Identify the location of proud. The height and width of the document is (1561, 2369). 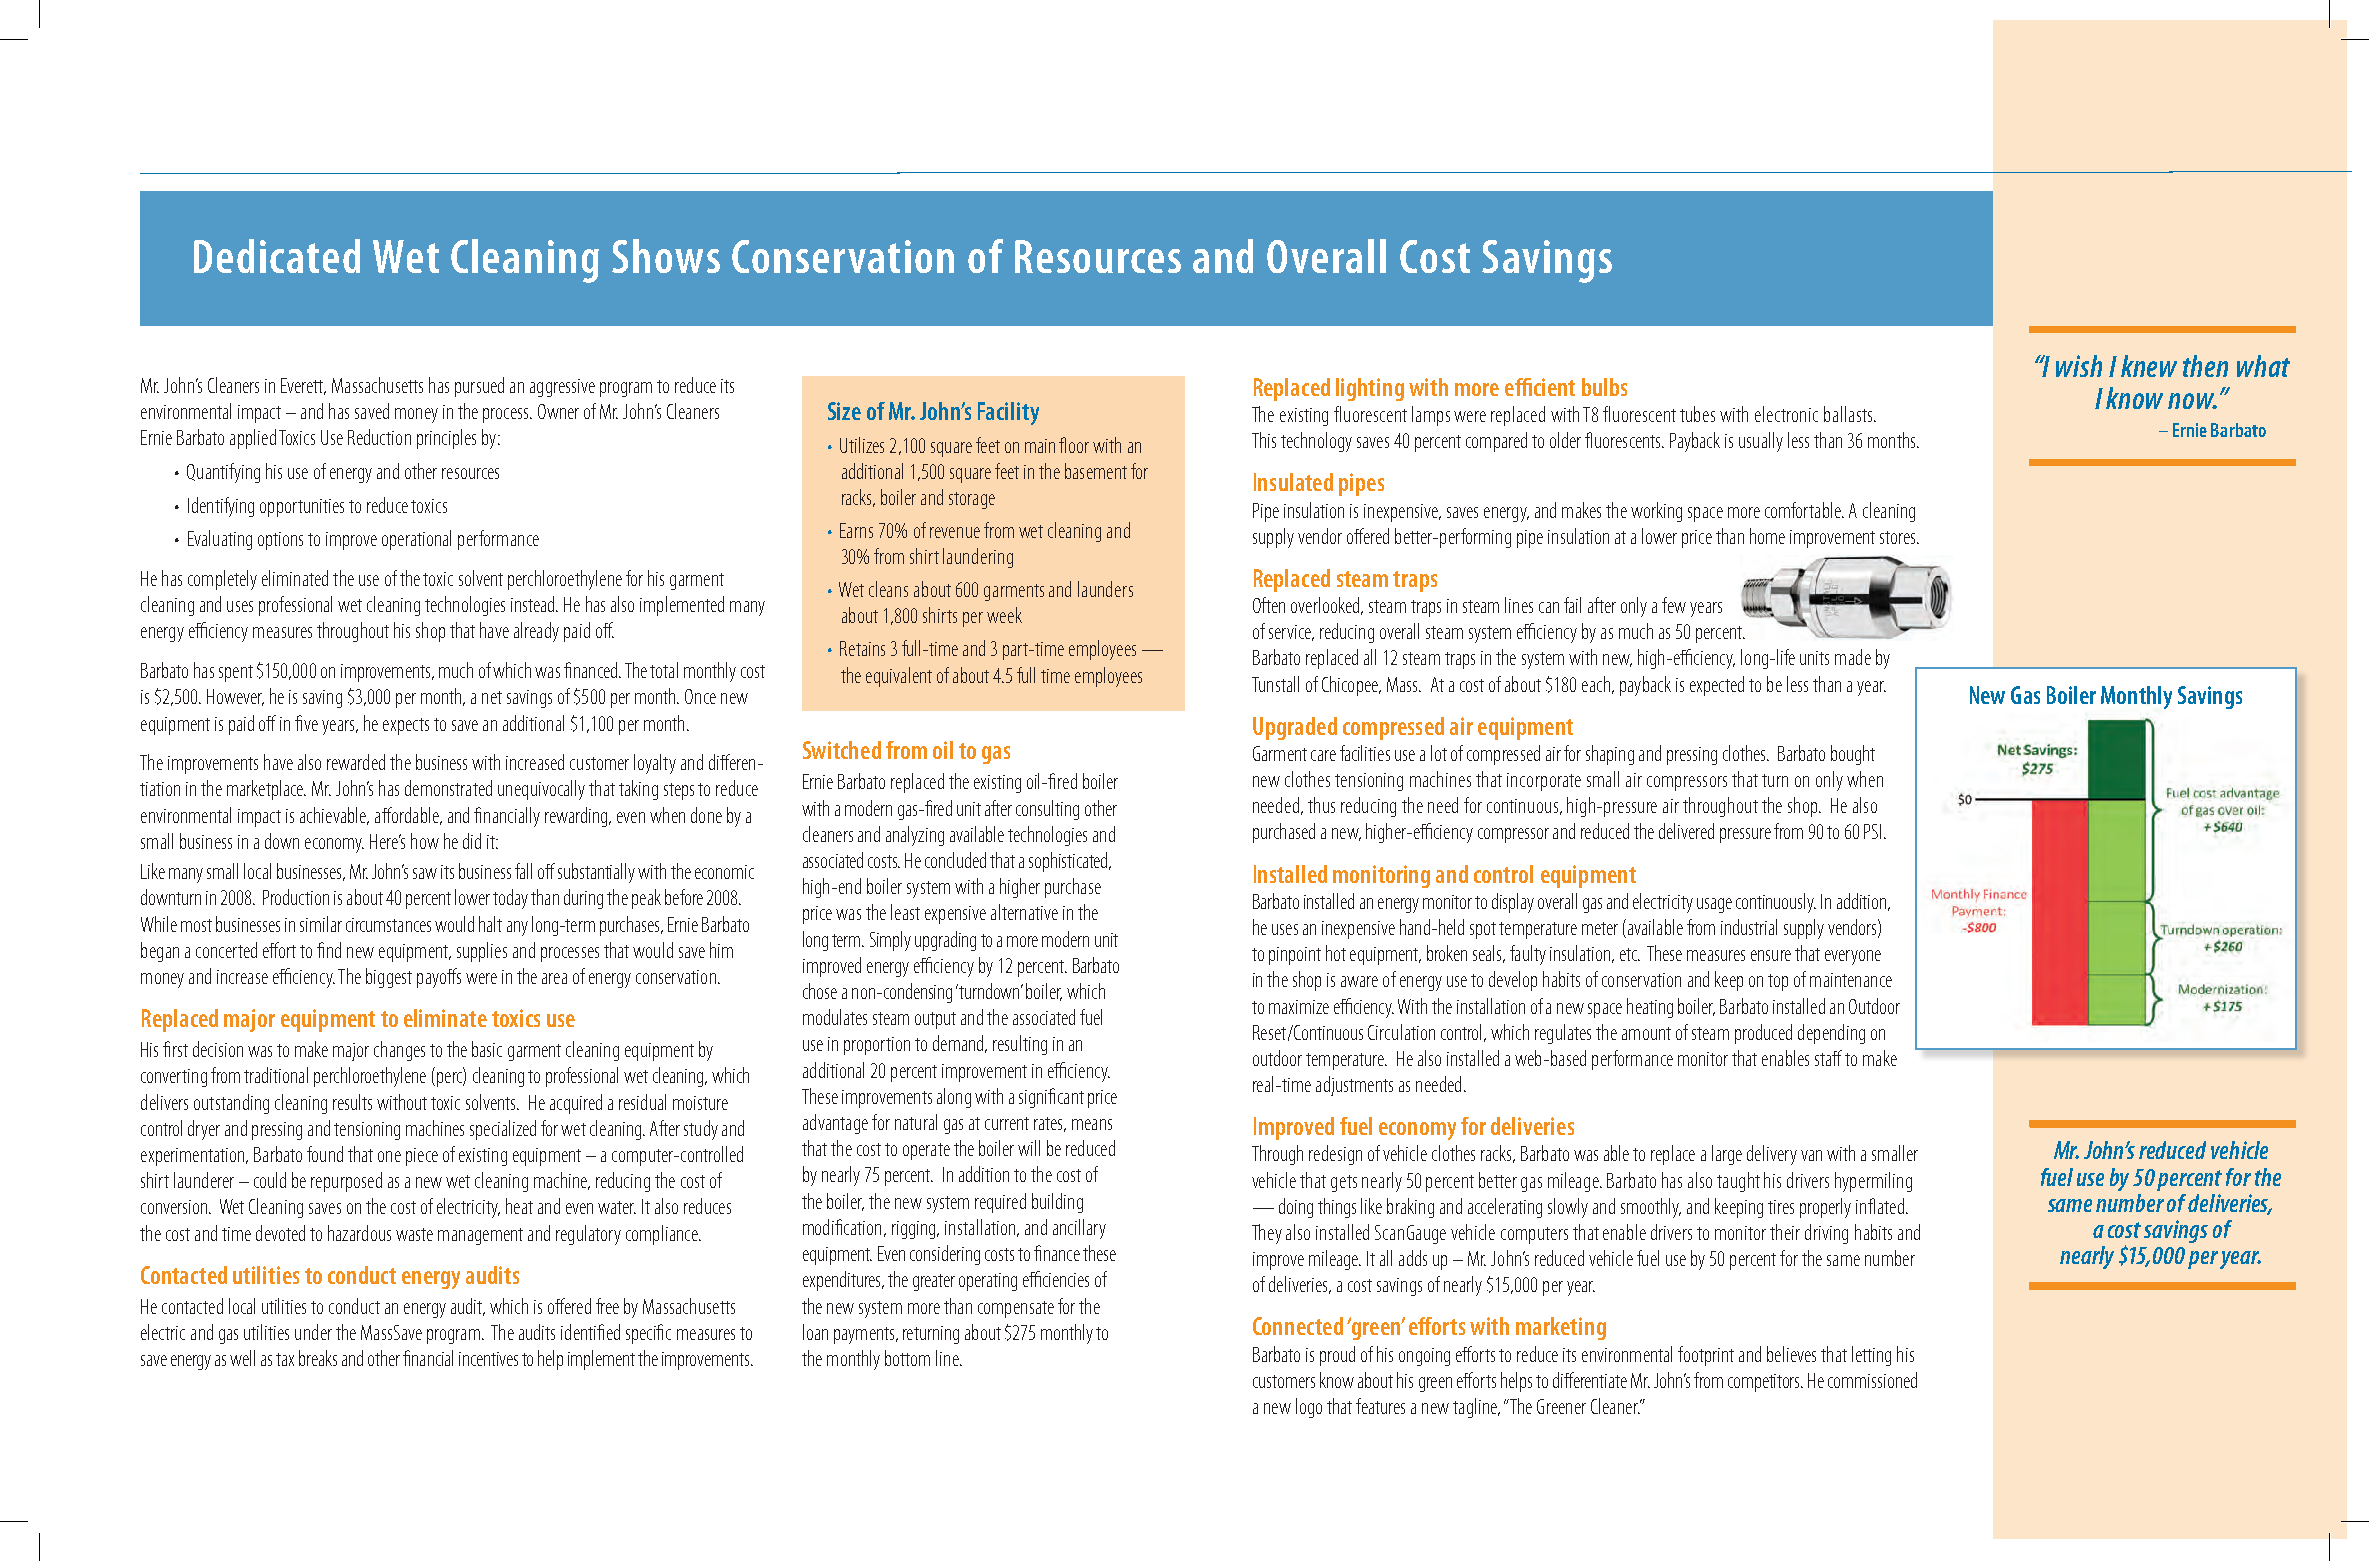
(1337, 1356).
